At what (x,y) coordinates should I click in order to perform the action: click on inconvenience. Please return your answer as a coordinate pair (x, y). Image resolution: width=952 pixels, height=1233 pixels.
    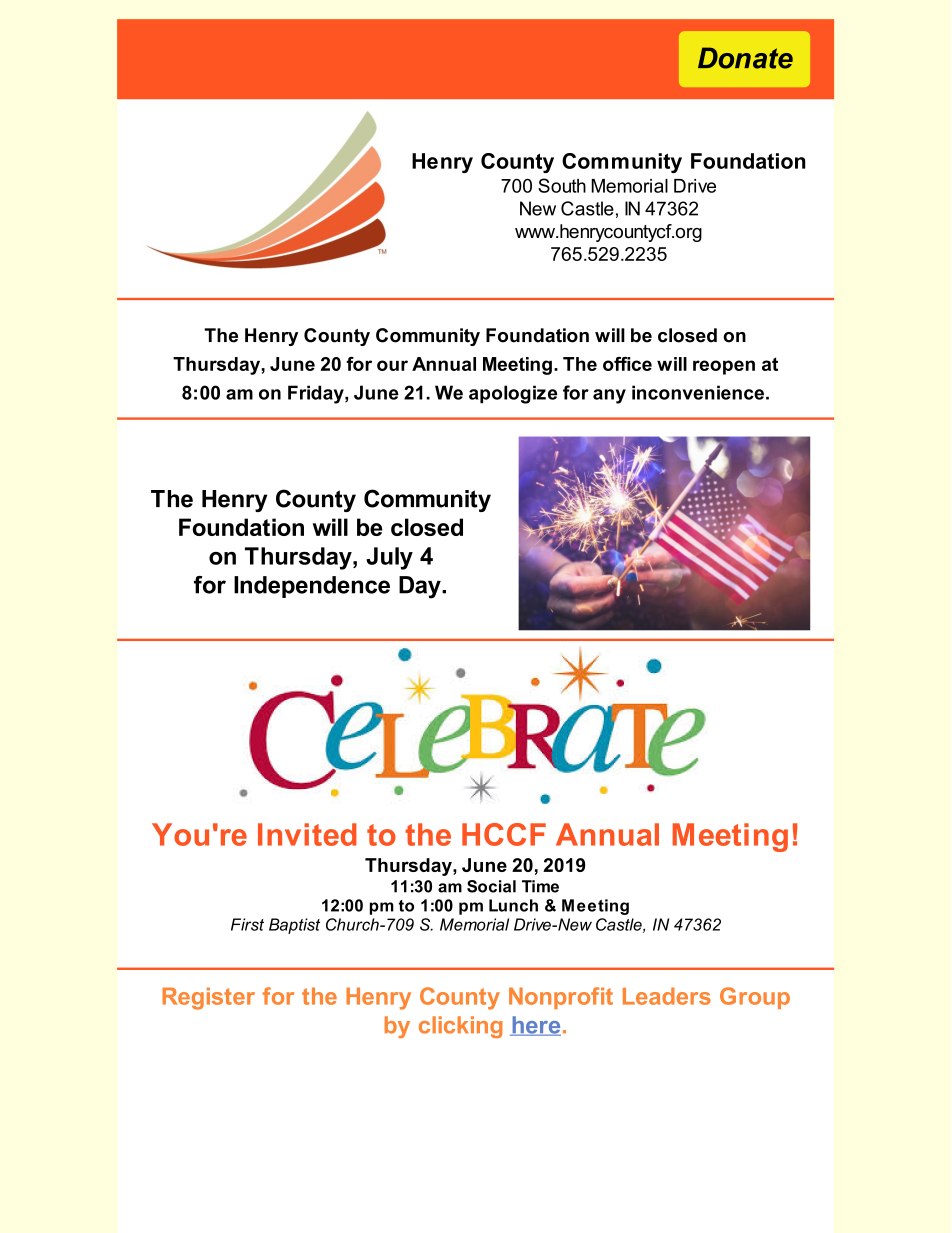
    Looking at the image, I should click on (698, 392).
